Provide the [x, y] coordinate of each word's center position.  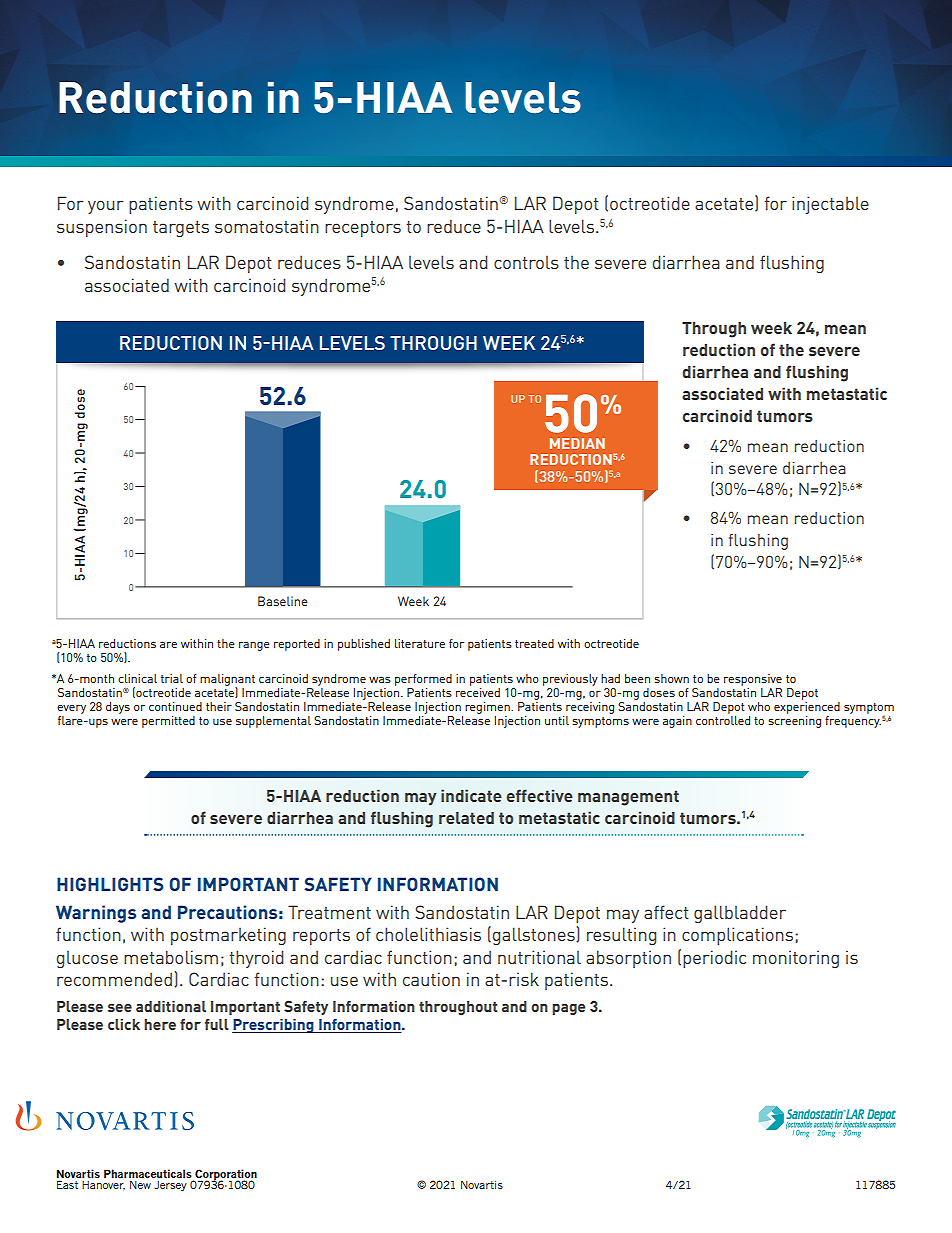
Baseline [283, 601]
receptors [363, 229]
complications [739, 936]
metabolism [171, 957]
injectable [830, 205]
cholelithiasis [428, 934]
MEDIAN [577, 443]
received [478, 692]
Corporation [225, 1176]
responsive [753, 680]
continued [175, 706]
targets [181, 229]
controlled [723, 720]
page [568, 1009]
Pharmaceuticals [148, 1173]
